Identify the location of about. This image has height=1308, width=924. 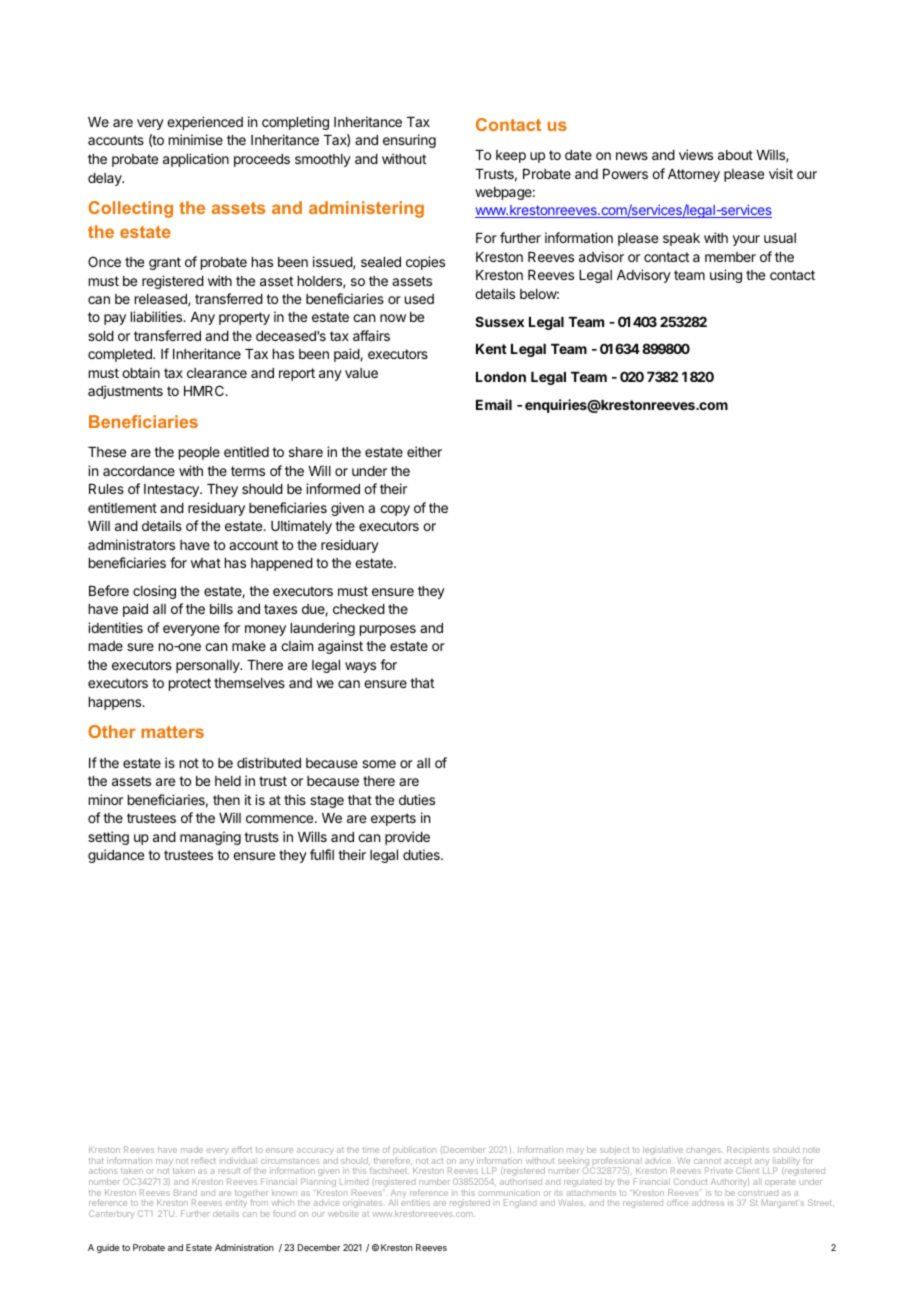
(735, 155).
